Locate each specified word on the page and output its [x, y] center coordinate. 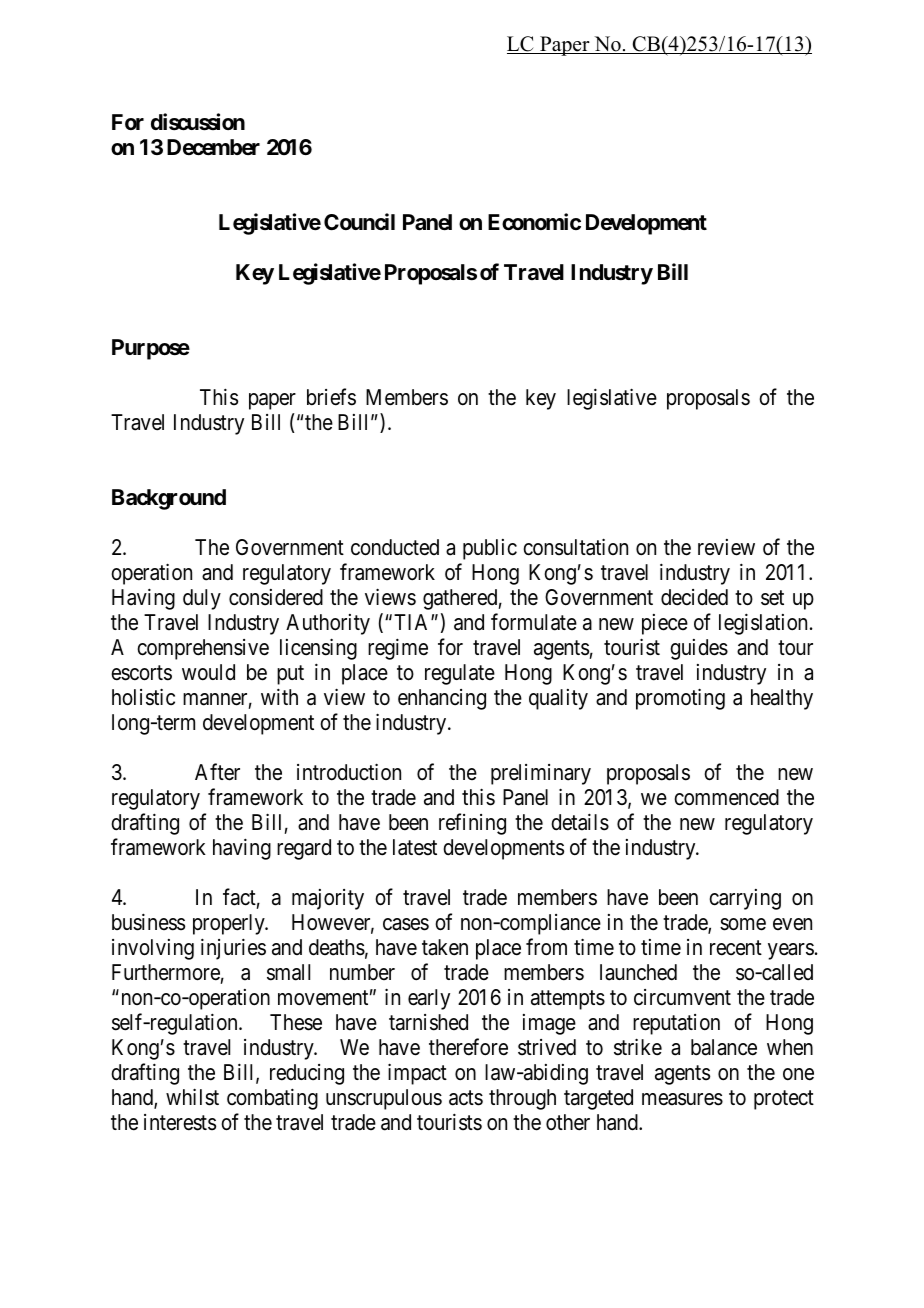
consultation [575, 547]
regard [304, 849]
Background [169, 499]
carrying [745, 899]
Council [359, 221]
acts [466, 1098]
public [490, 549]
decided [694, 597]
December [213, 147]
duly [202, 599]
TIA [413, 622]
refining [472, 824]
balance [724, 1047]
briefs [331, 397]
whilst [192, 1097]
